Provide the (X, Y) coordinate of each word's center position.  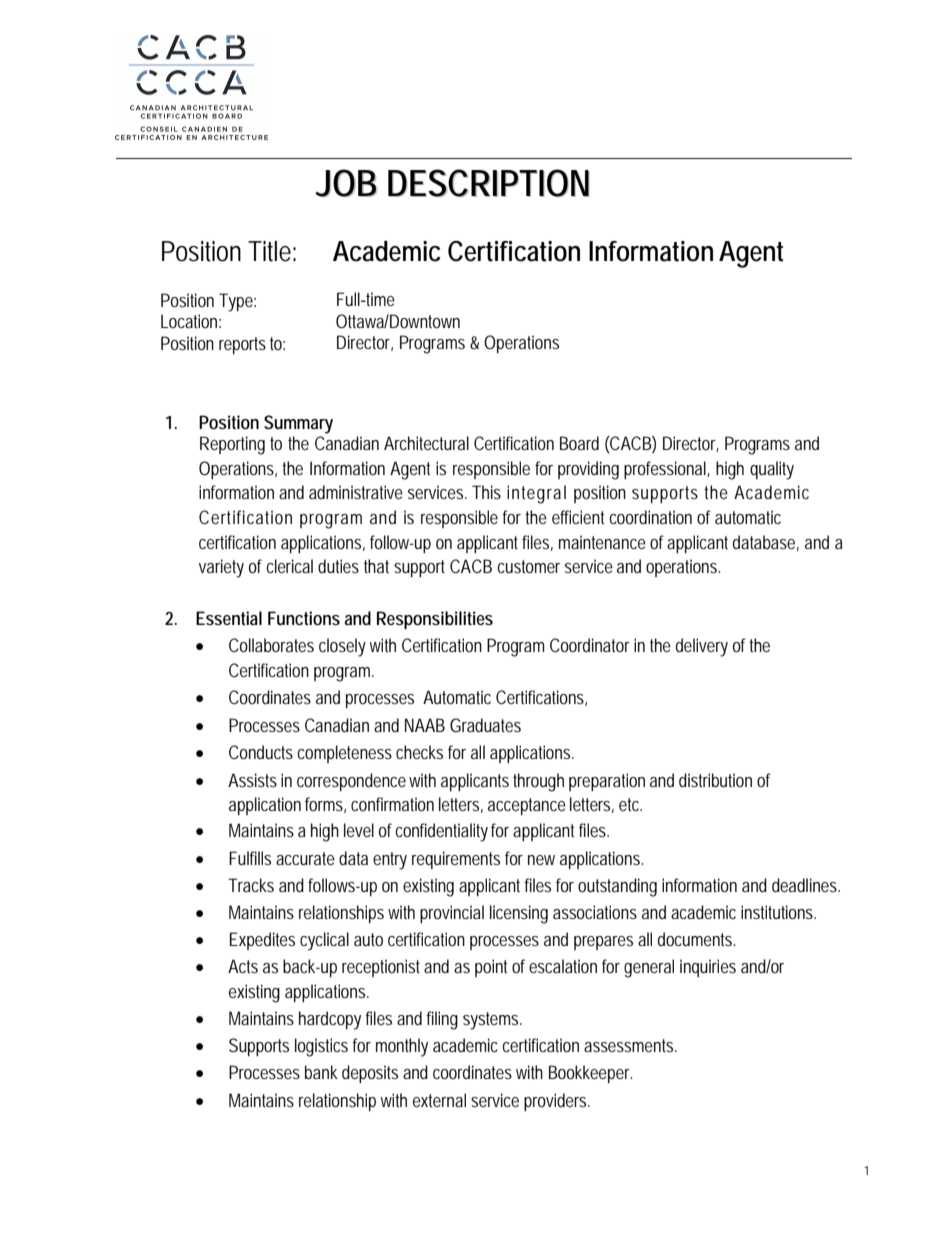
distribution (715, 780)
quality (772, 470)
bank (321, 1072)
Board (579, 443)
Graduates (485, 725)
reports (242, 345)
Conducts (261, 752)
